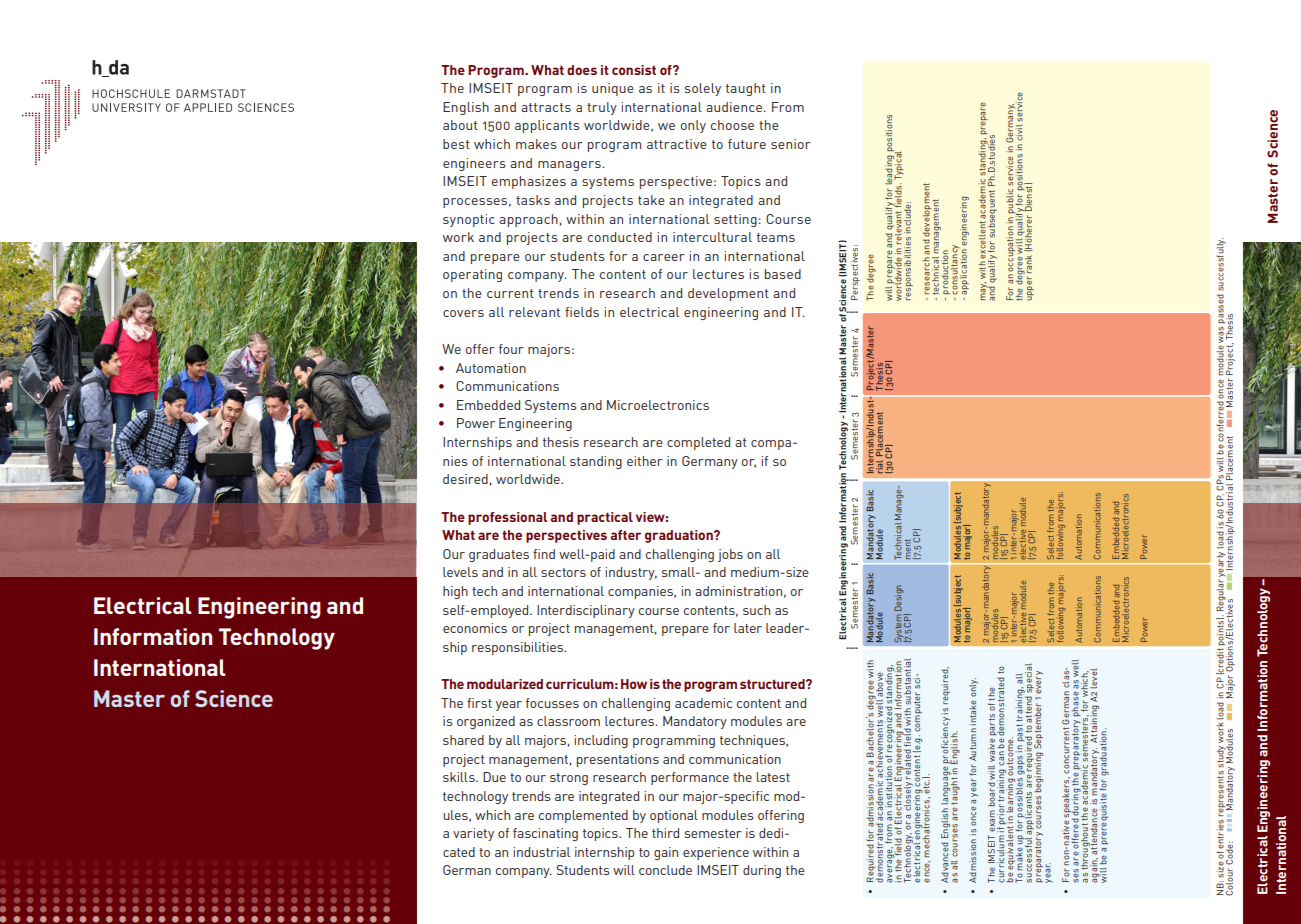 This screenshot has width=1301, height=924. Describe the element at coordinates (698, 443) in the screenshot. I see `completed` at that location.
